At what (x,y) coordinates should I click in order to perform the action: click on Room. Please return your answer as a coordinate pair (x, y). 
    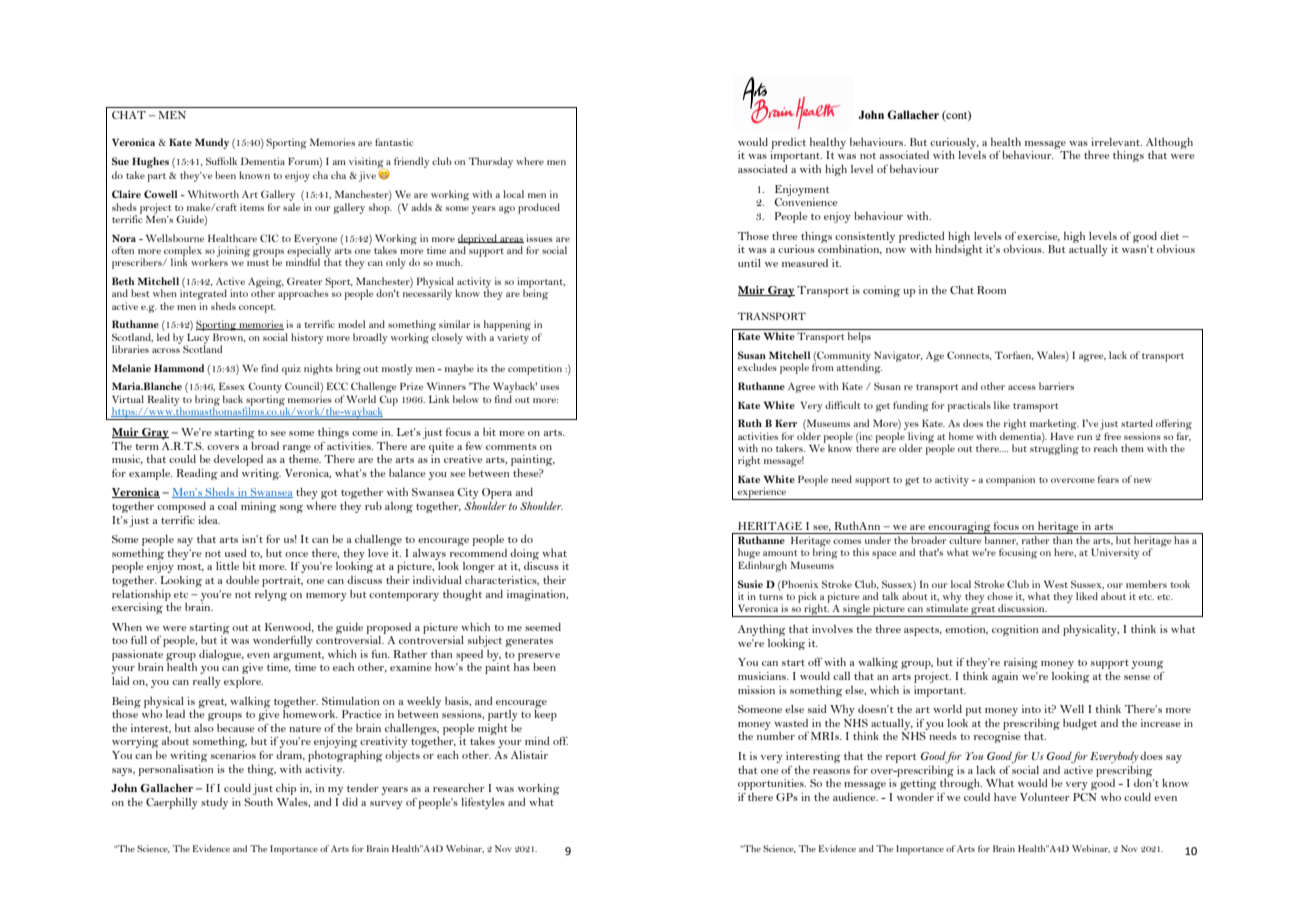
    Looking at the image, I should click on (991, 290).
